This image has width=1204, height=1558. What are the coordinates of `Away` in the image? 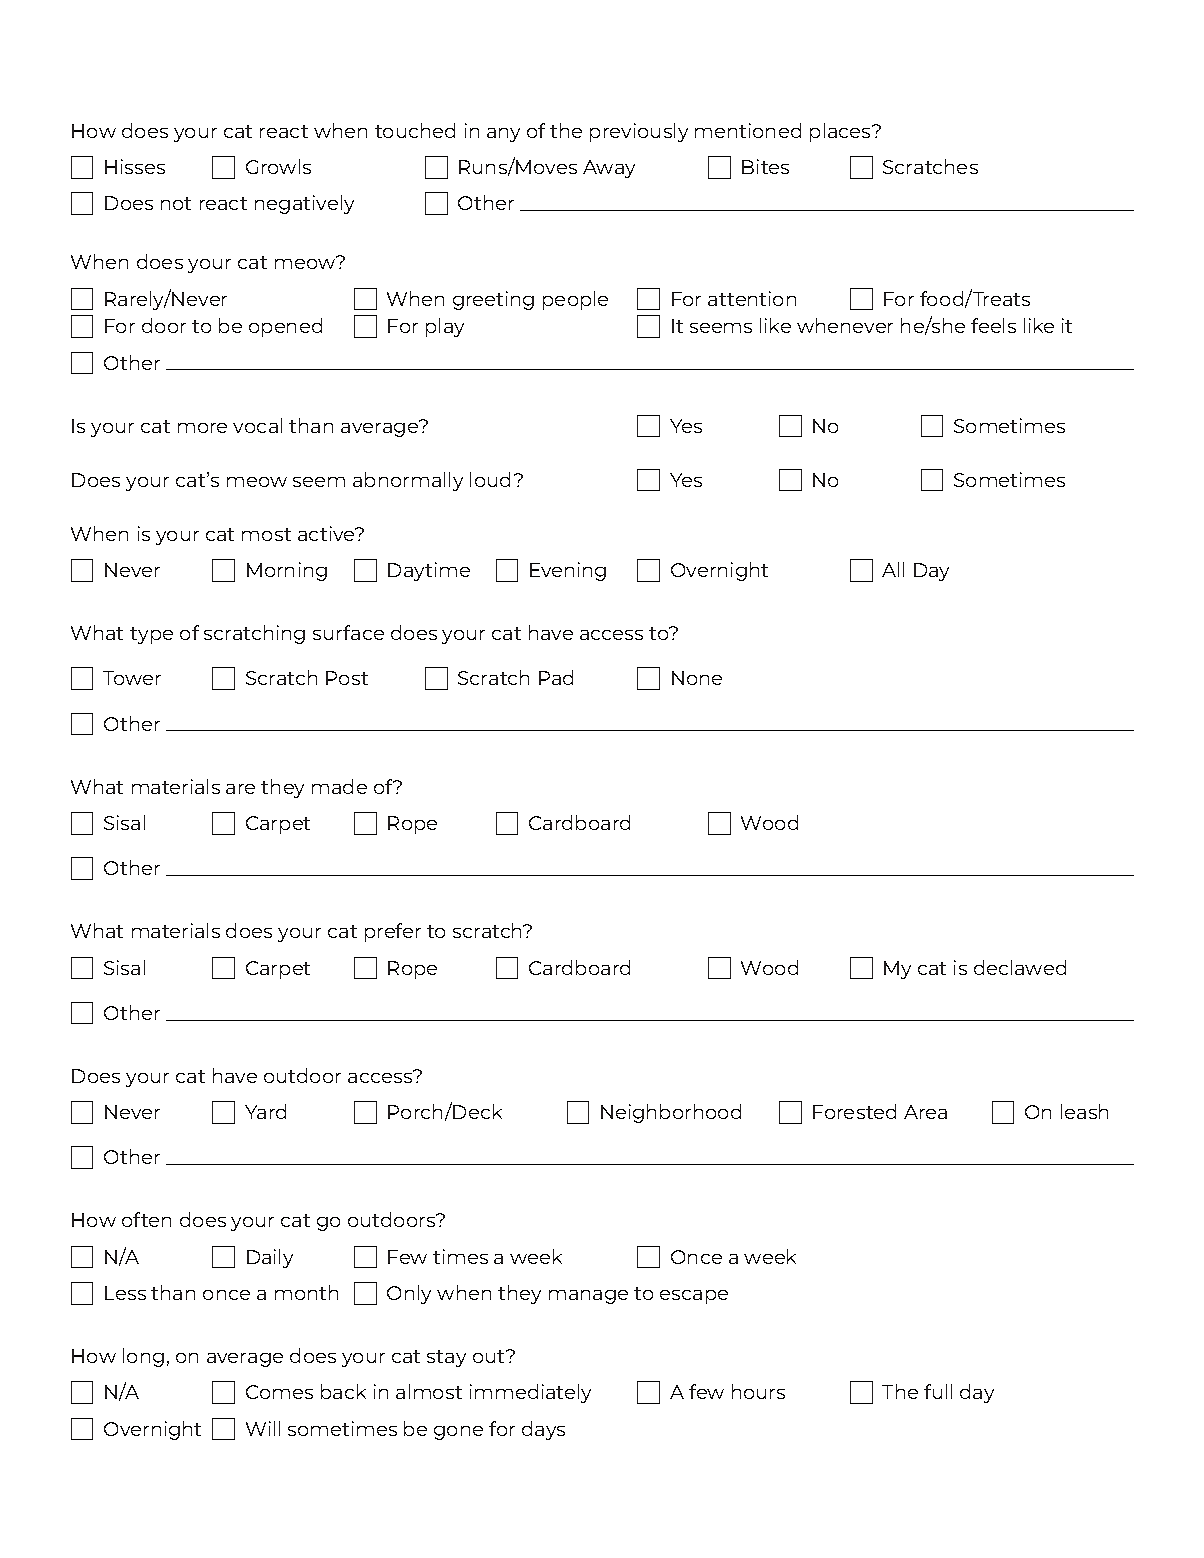 It's located at (609, 169).
